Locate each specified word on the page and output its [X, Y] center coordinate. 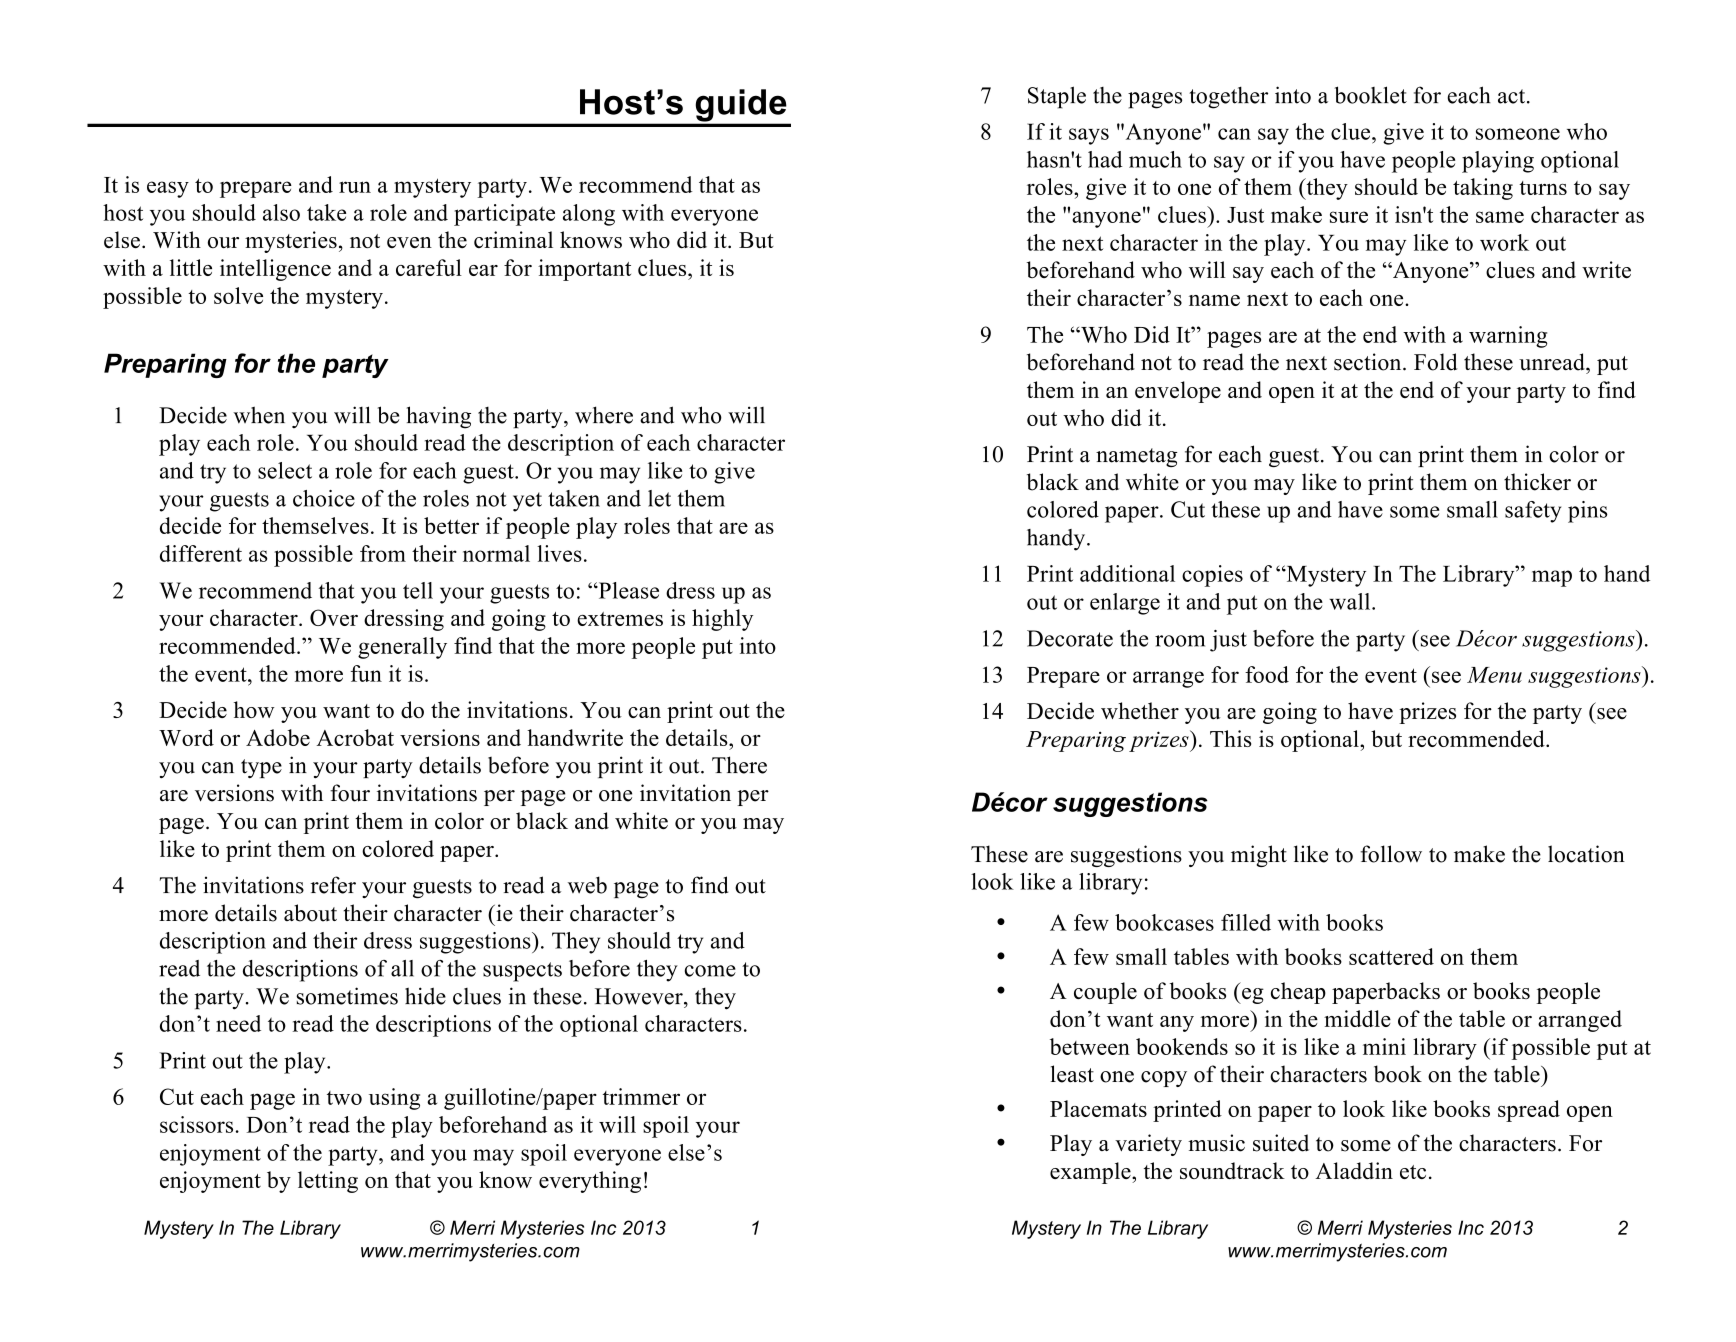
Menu [1494, 675]
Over [334, 617]
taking [1483, 189]
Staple [1057, 97]
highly [722, 620]
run [355, 187]
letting [328, 1182]
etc [1413, 1172]
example [1091, 1173]
